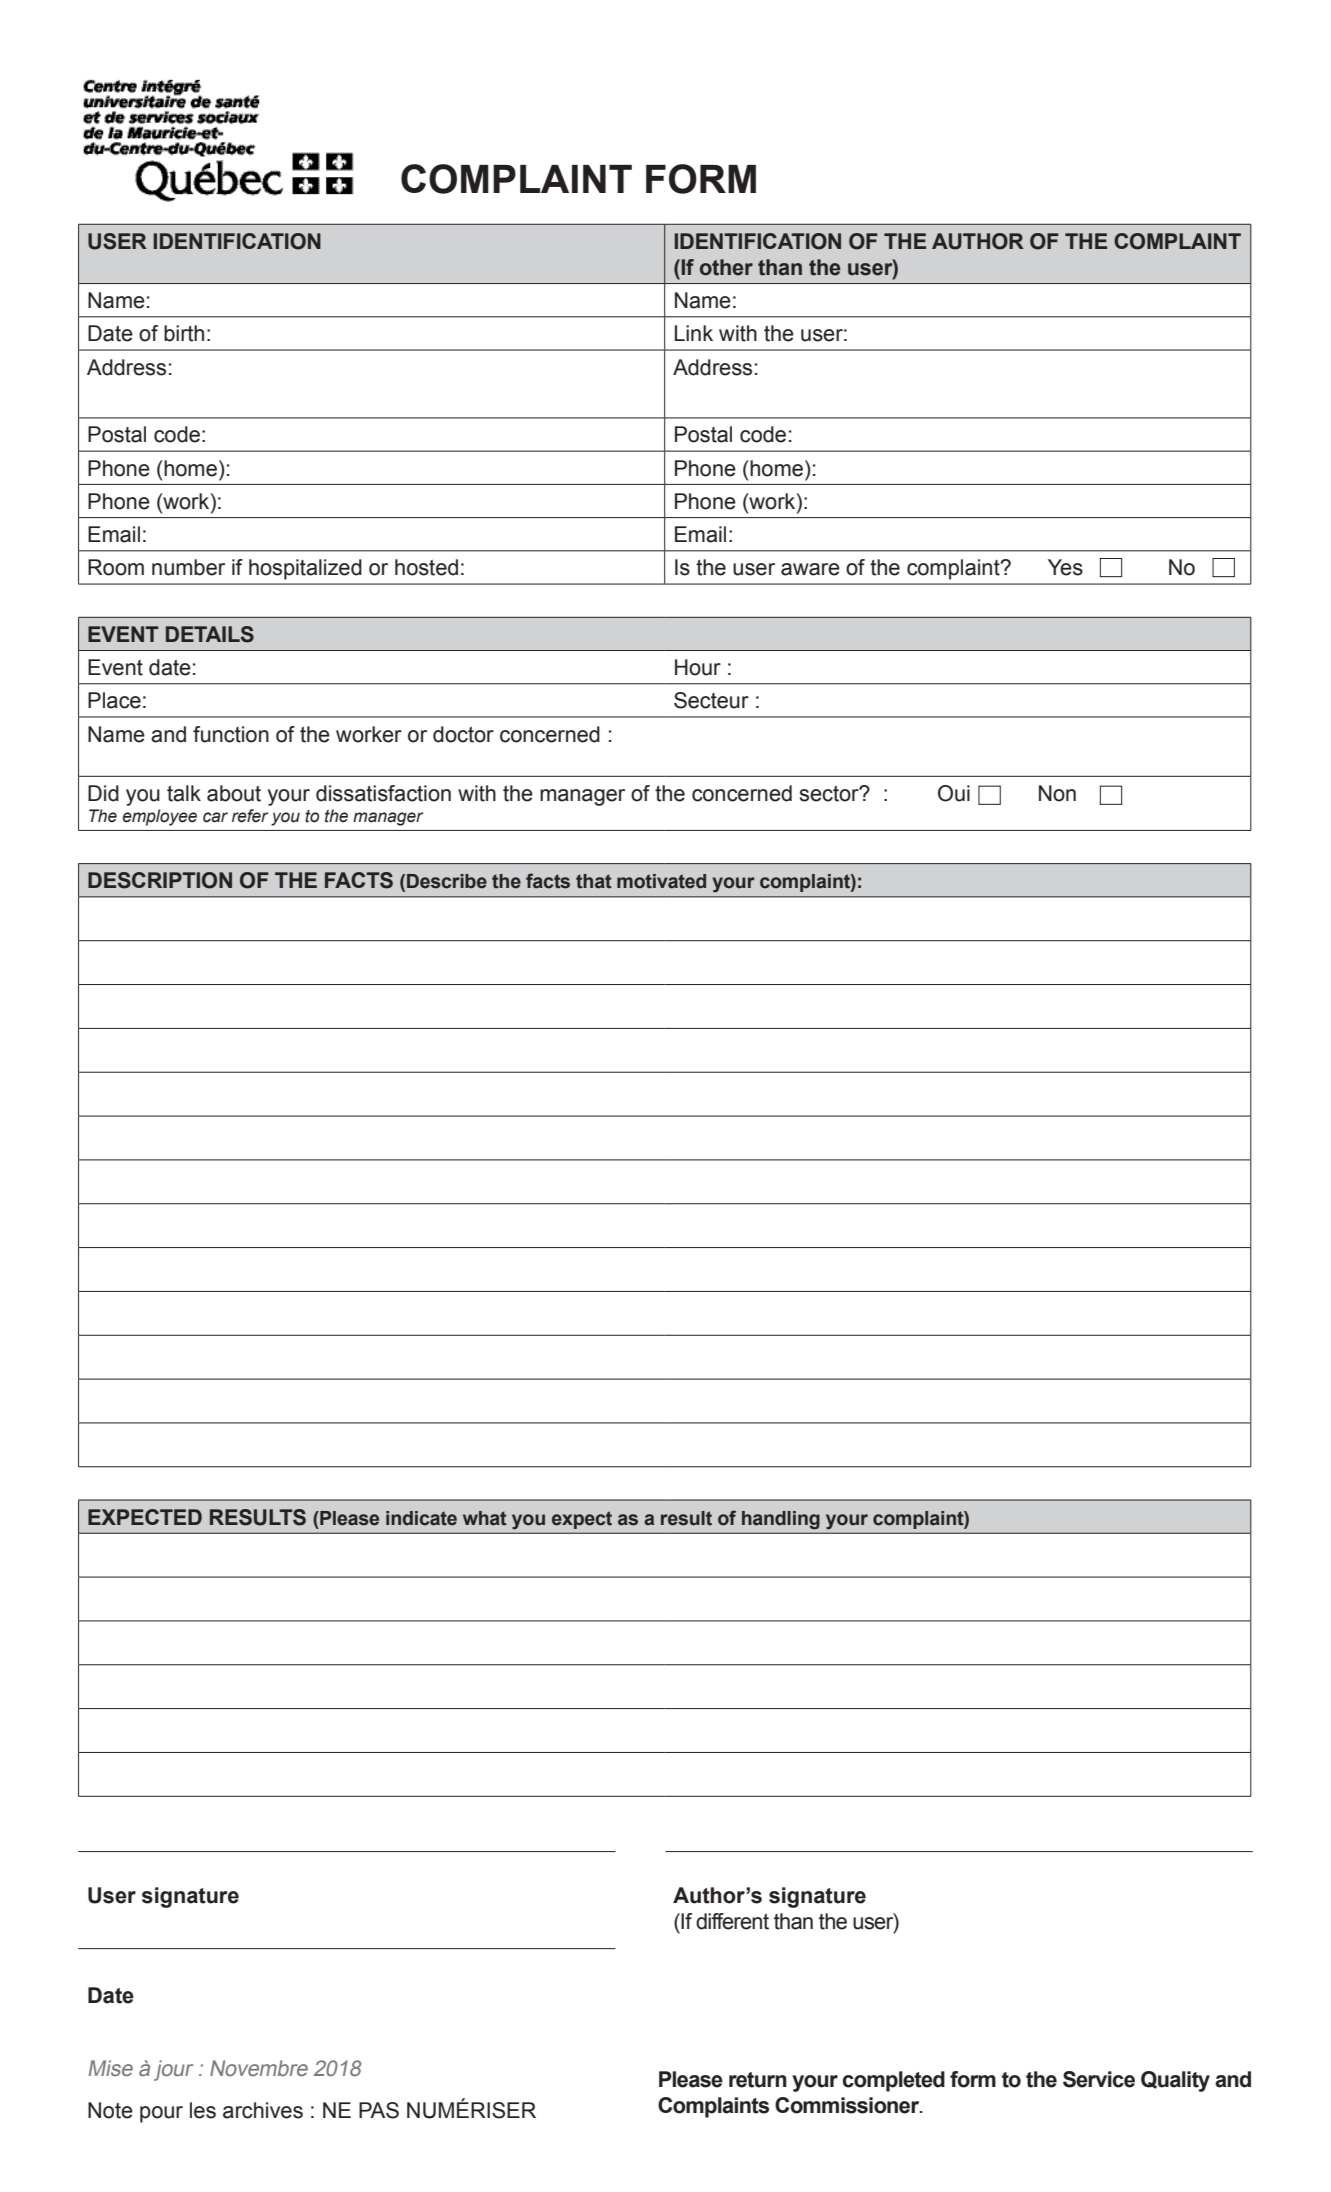 The height and width of the document is (2192, 1331). I want to click on les, so click(203, 2110).
